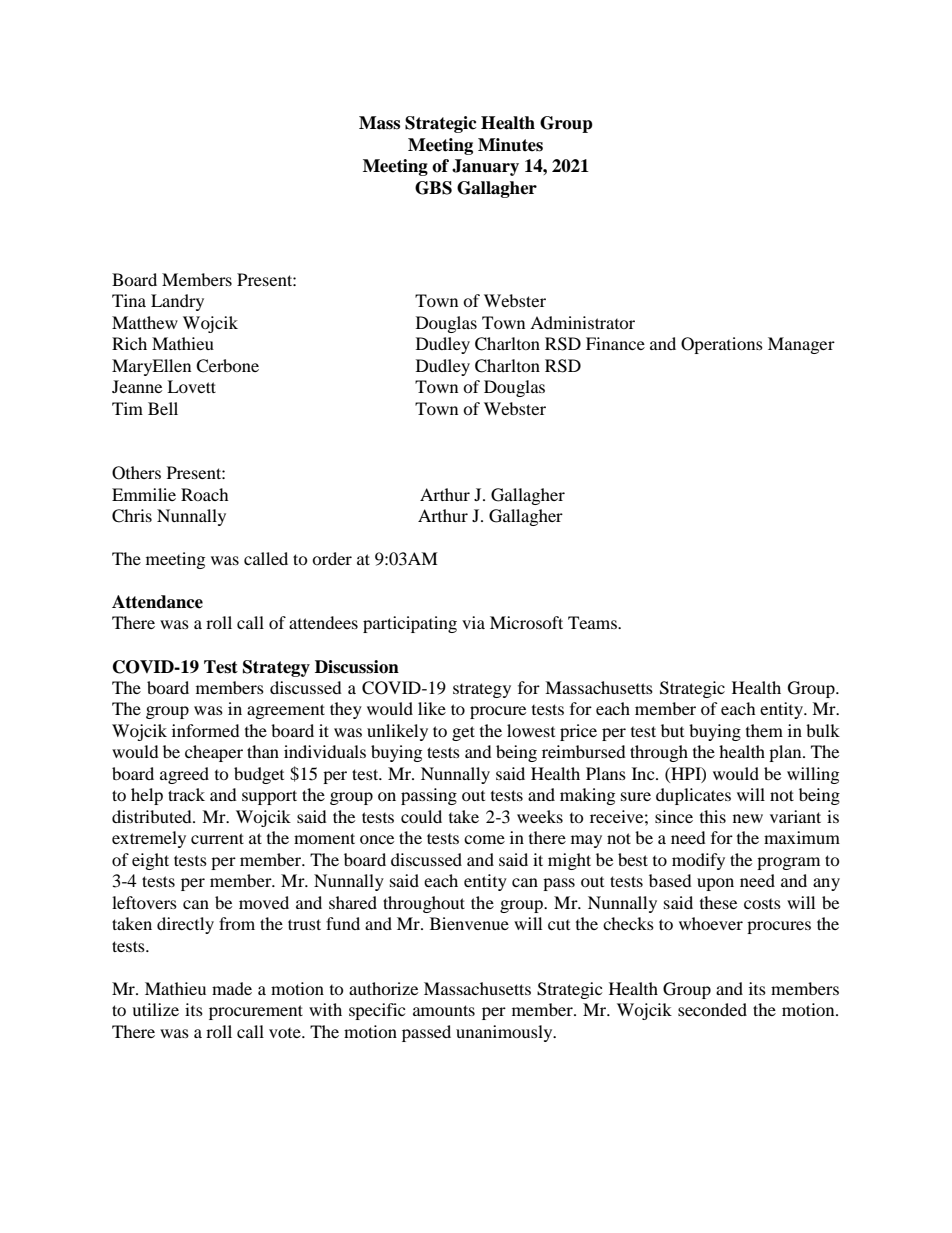 This screenshot has width=952, height=1233. Describe the element at coordinates (473, 622) in the screenshot. I see `via` at that location.
